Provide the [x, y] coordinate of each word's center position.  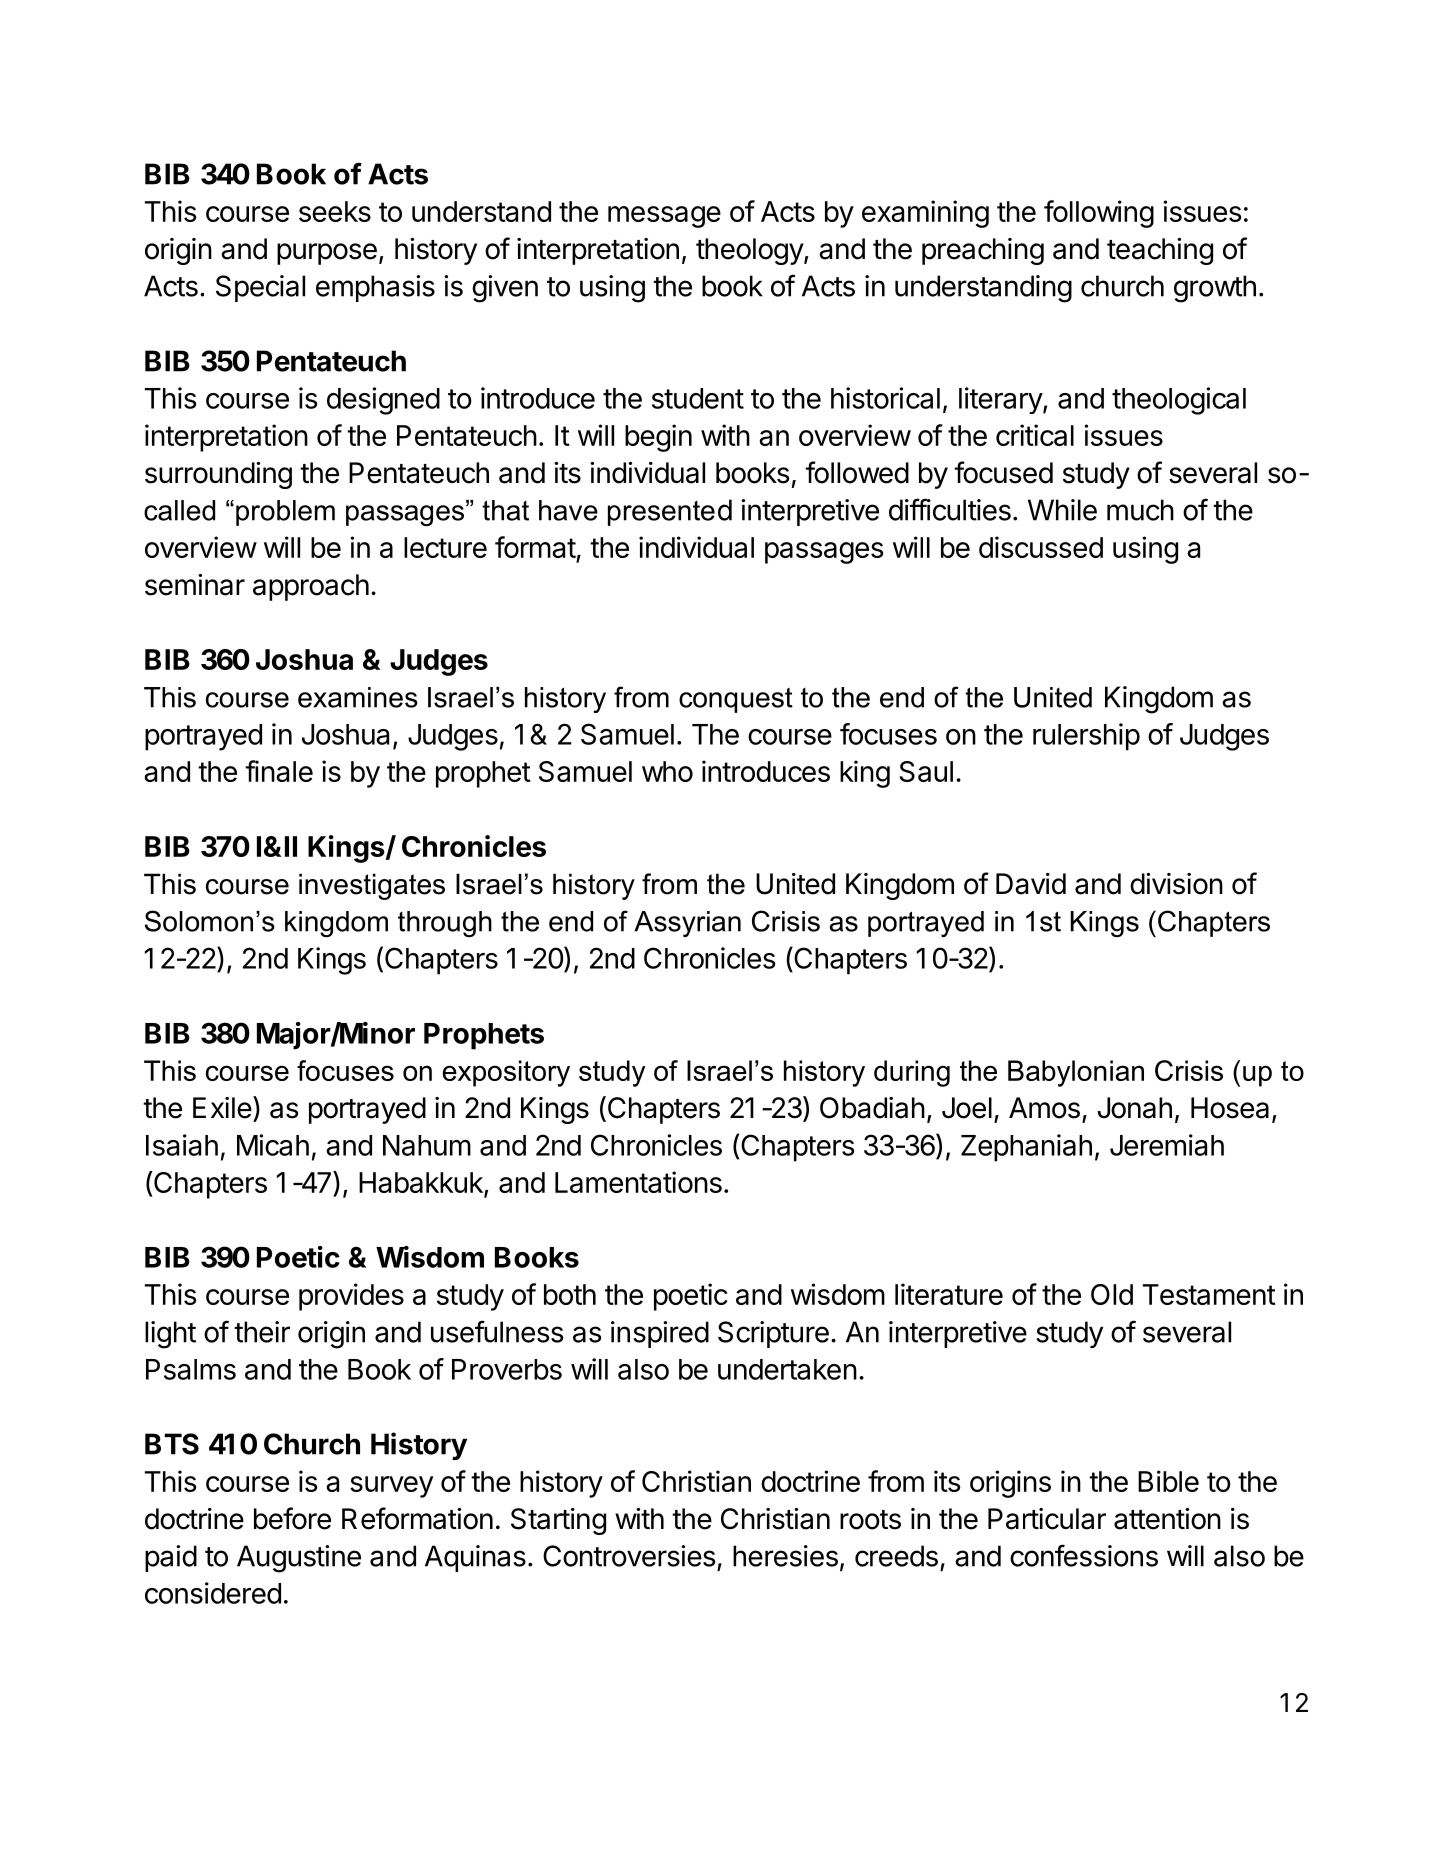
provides [351, 1297]
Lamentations [638, 1182]
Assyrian [687, 924]
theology [750, 251]
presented [670, 512]
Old [1112, 1294]
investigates [372, 886]
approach [311, 587]
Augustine [299, 1559]
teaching [1160, 251]
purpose [327, 254]
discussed [1041, 547]
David [1031, 884]
